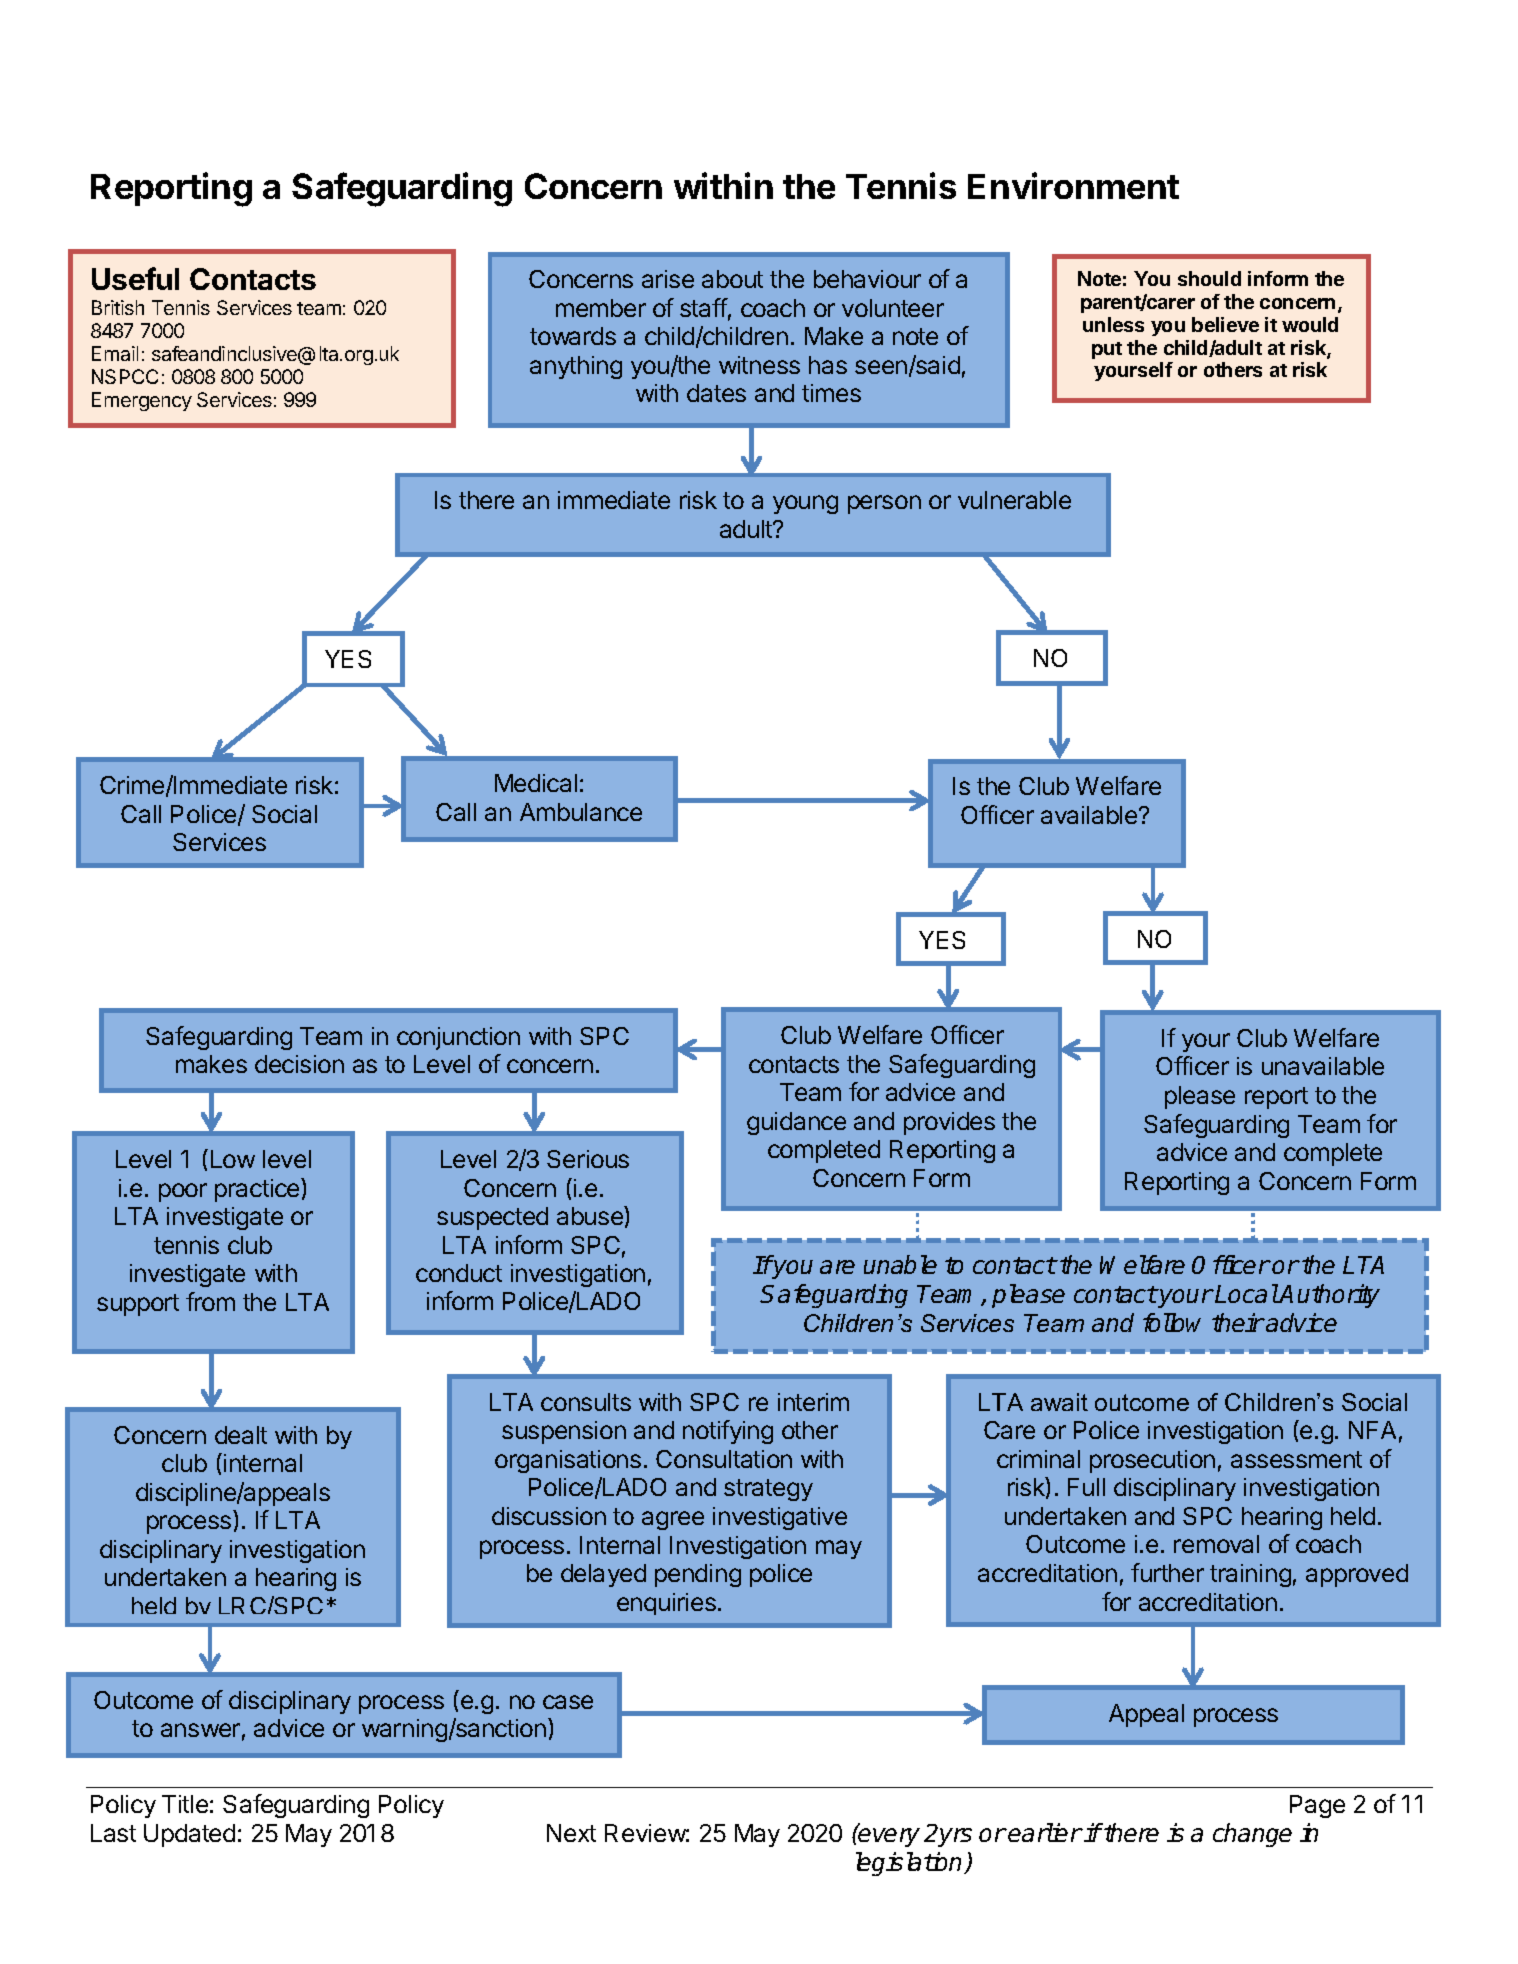 Image resolution: width=1518 pixels, height=1964 pixels. What do you see at coordinates (185, 1804) in the document?
I see `Title` at bounding box center [185, 1804].
